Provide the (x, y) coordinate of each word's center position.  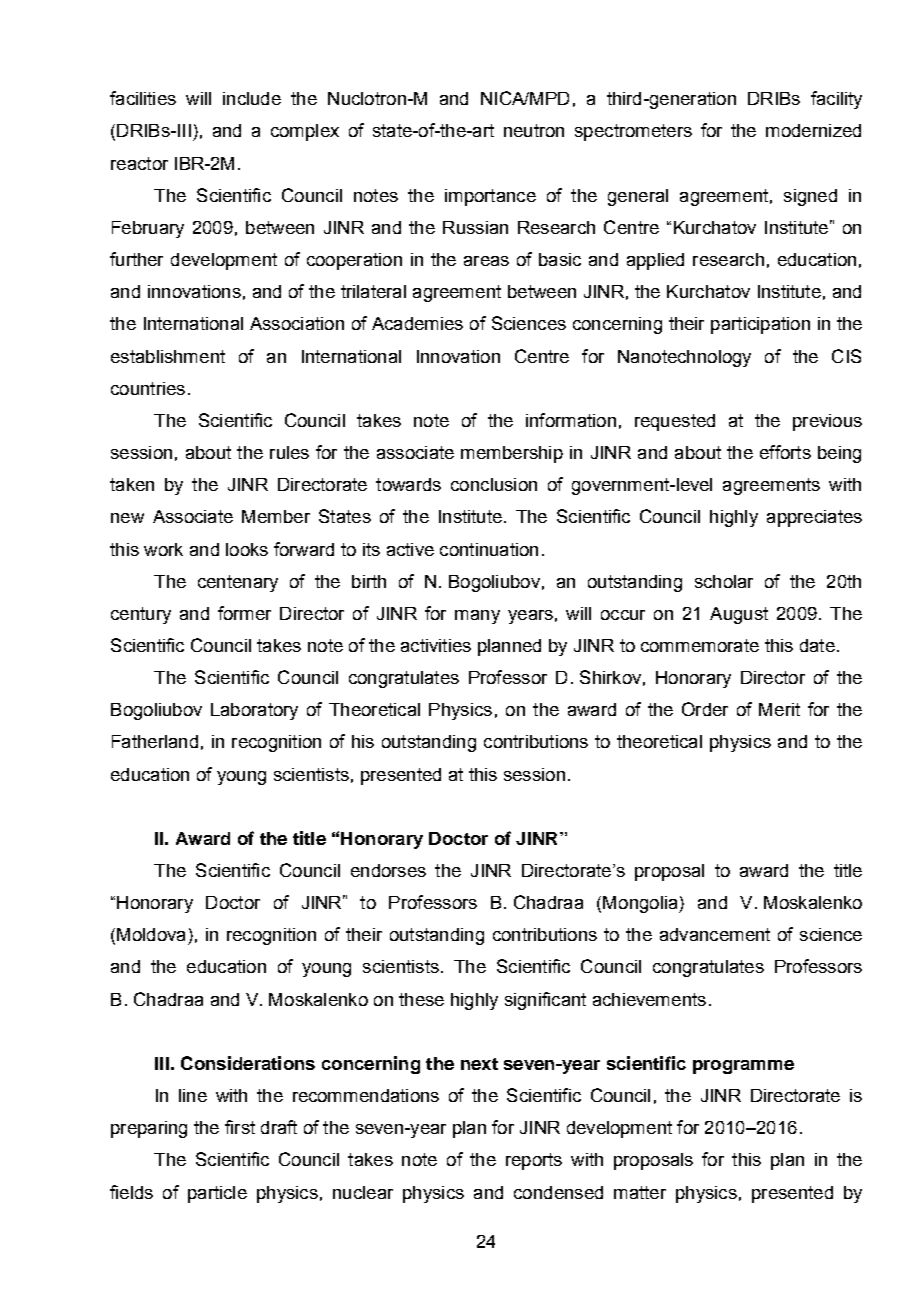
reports (534, 1161)
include (252, 98)
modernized (813, 130)
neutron (534, 130)
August (739, 615)
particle (217, 1194)
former (244, 613)
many (477, 617)
